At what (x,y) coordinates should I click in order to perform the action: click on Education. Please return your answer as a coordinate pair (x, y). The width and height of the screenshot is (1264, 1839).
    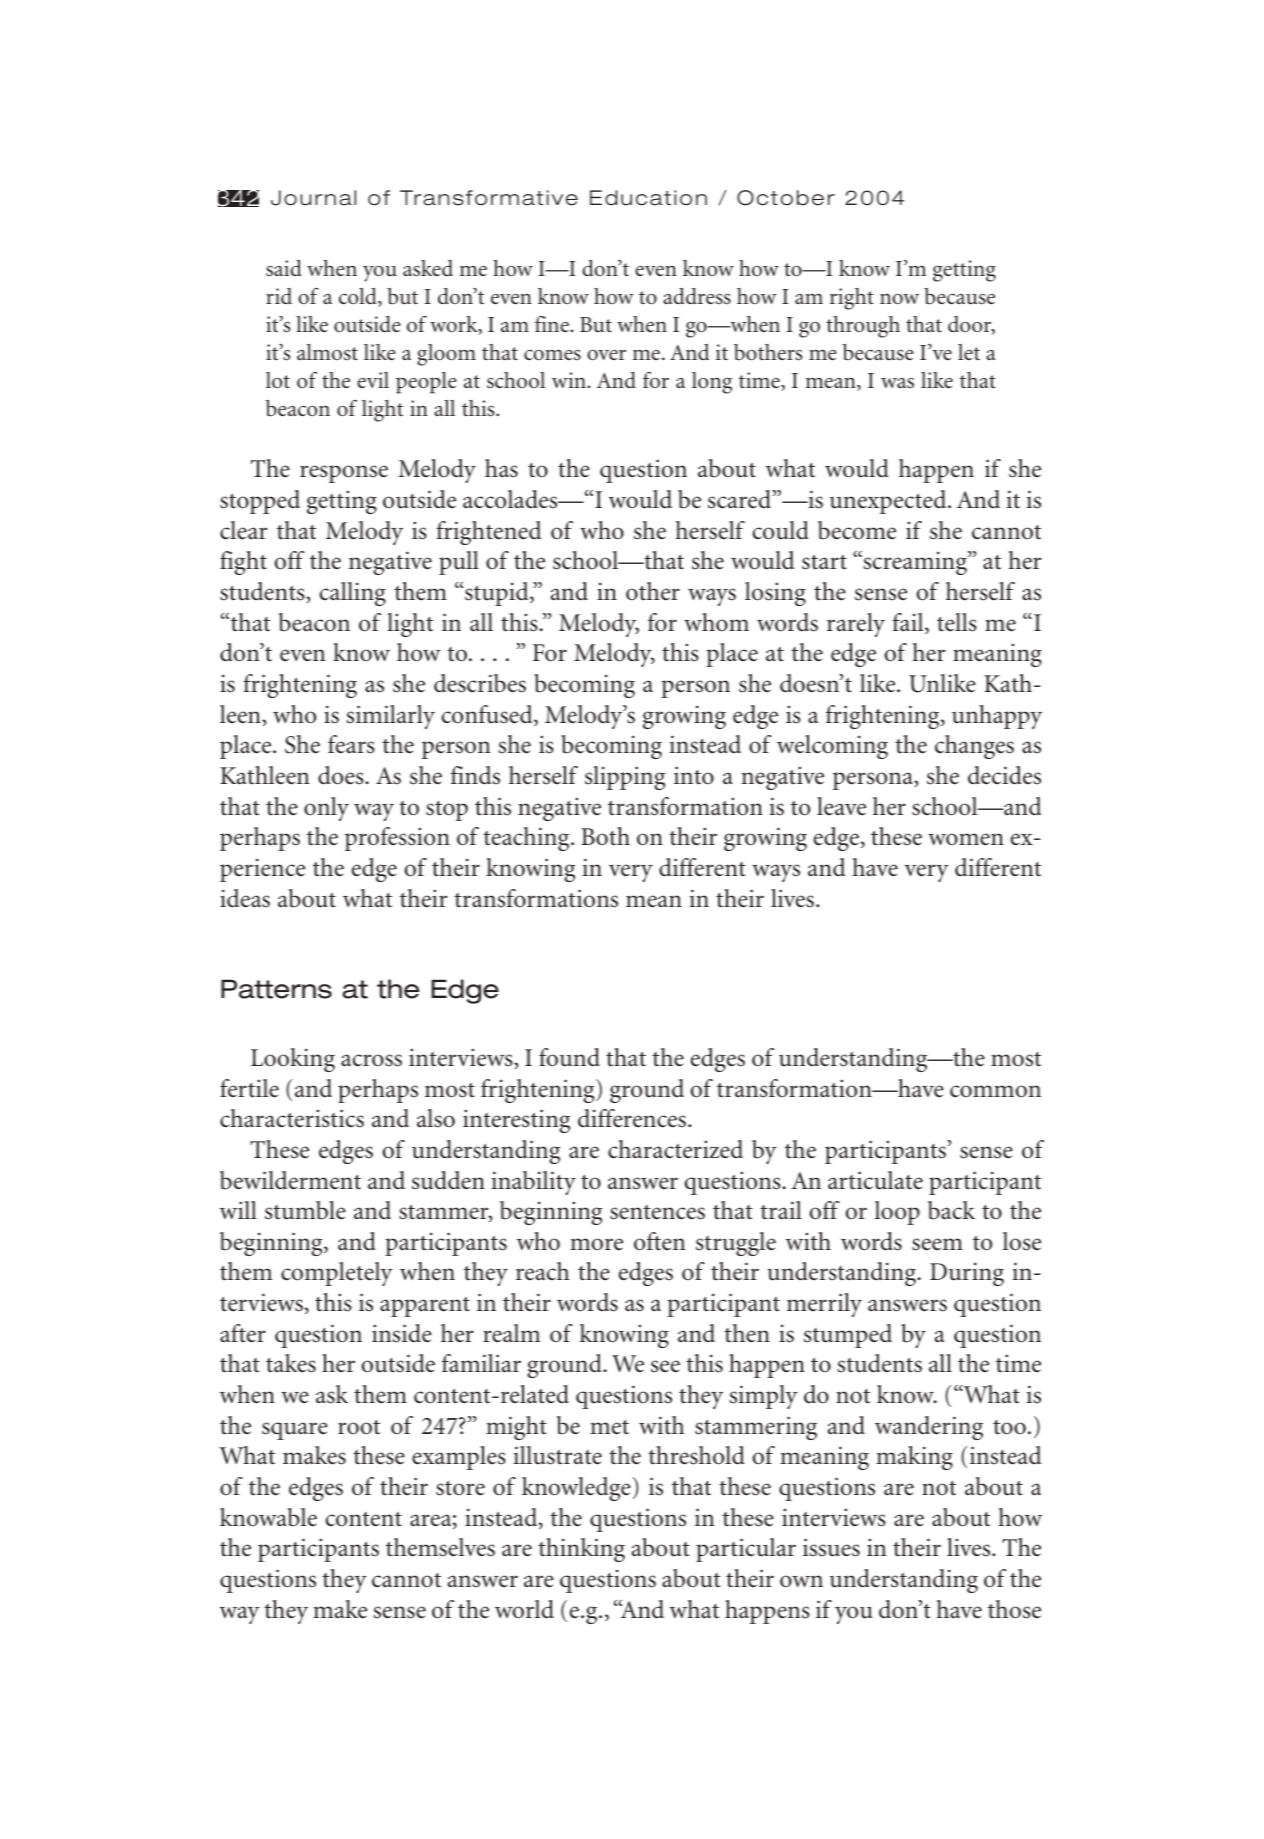
    Looking at the image, I should click on (648, 198).
